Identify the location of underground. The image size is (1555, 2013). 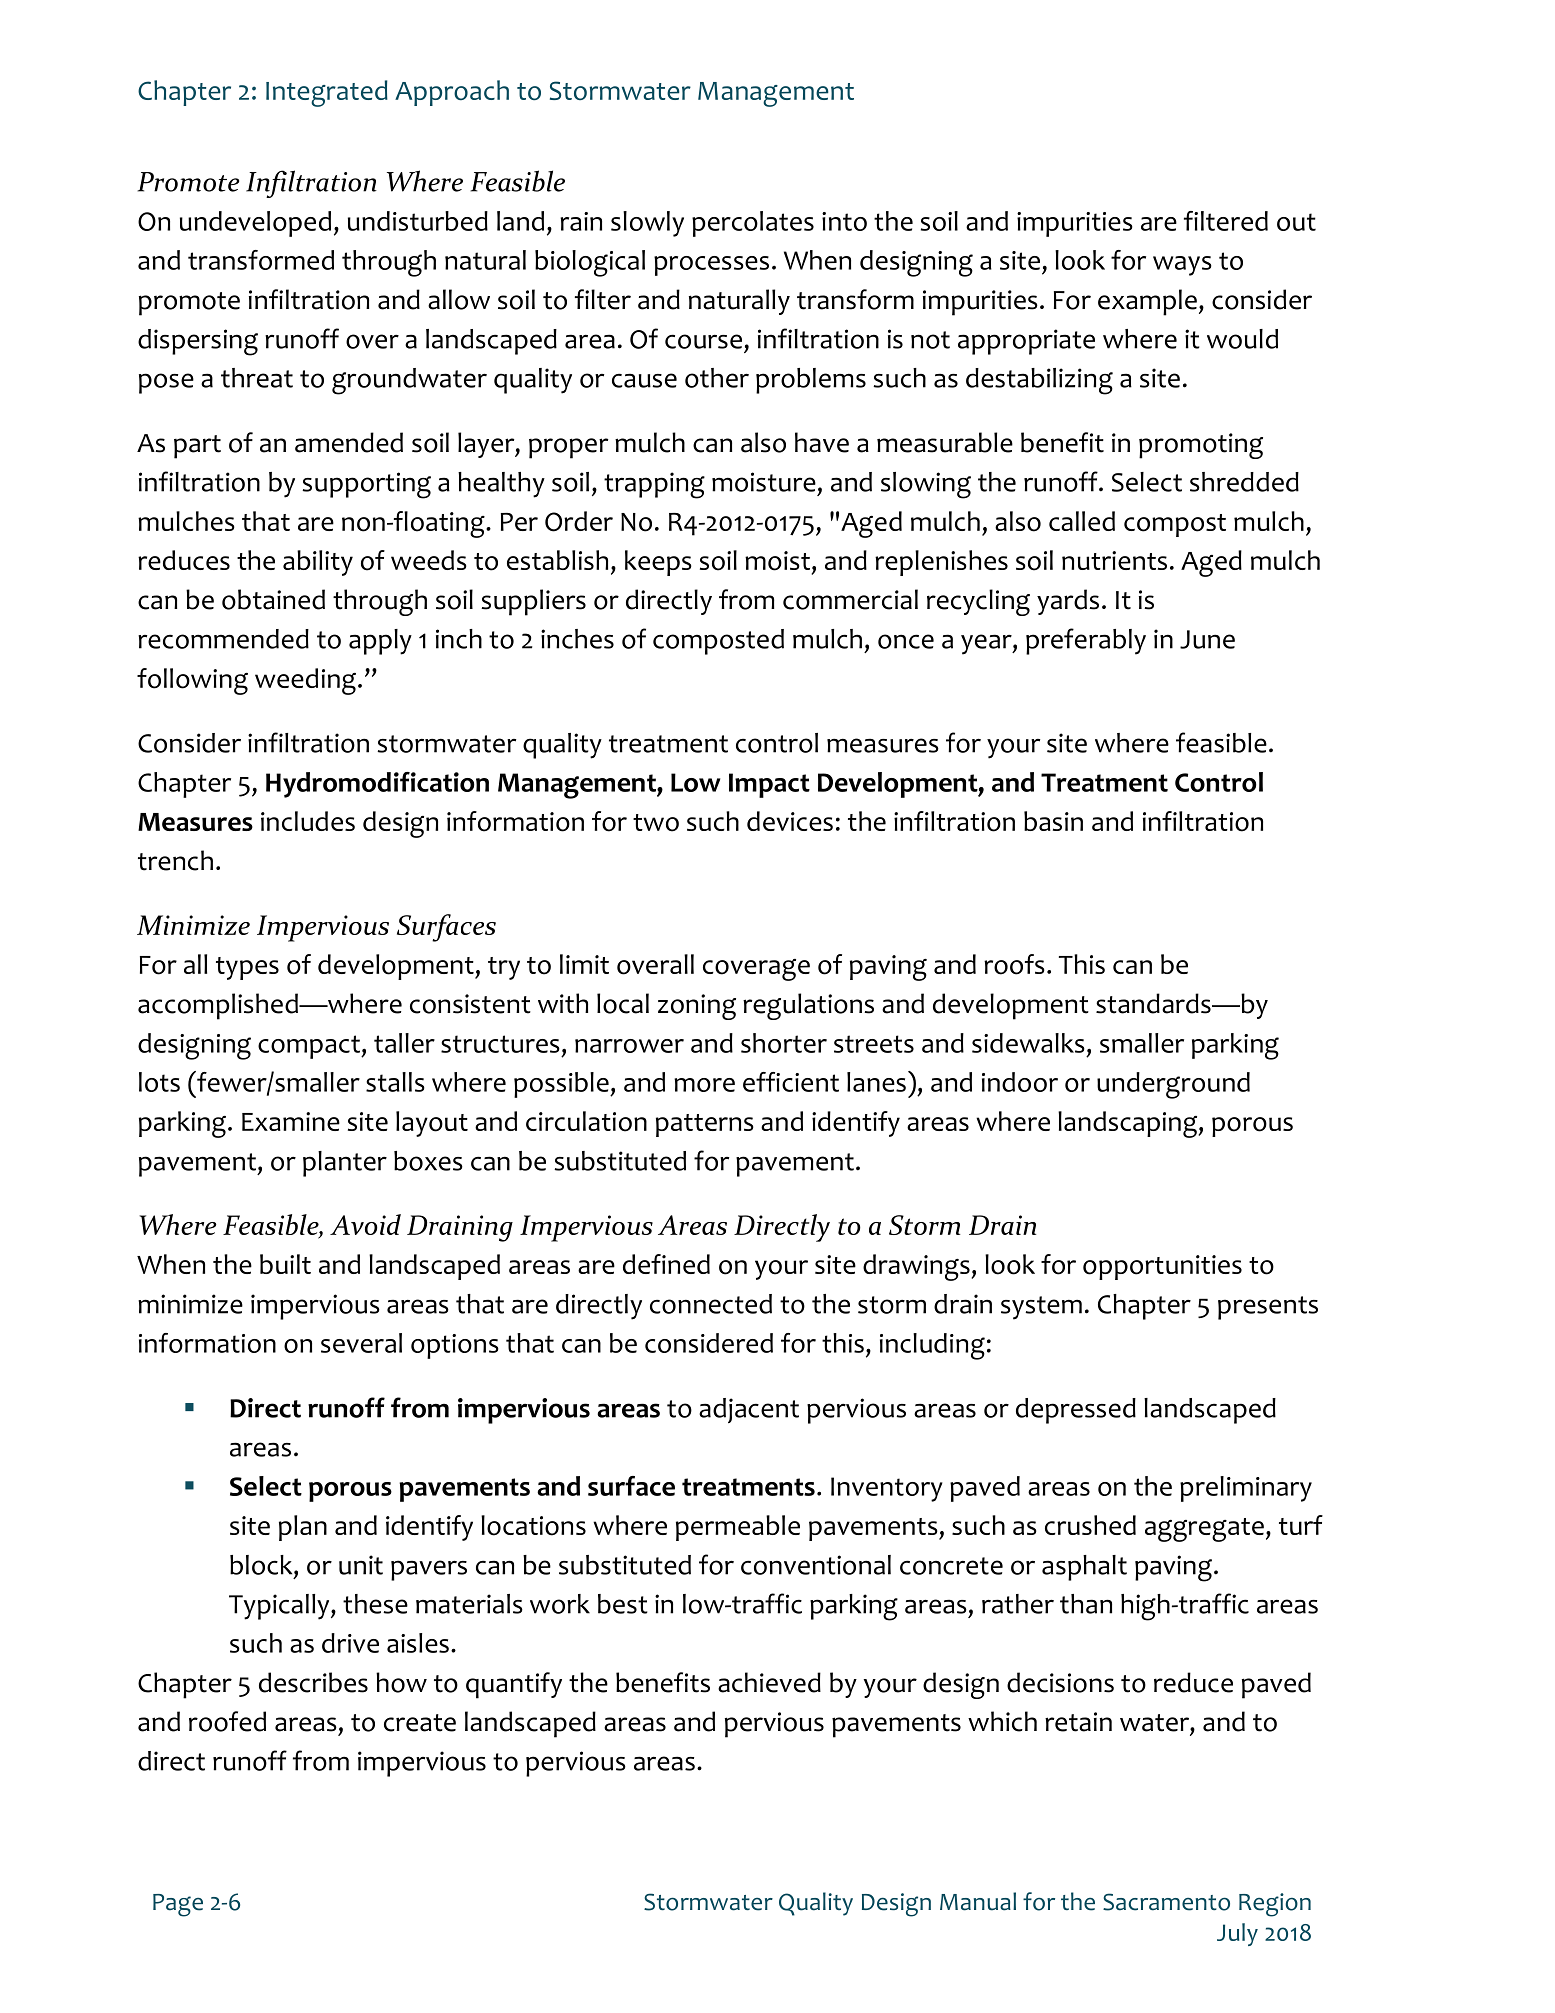
(1173, 1085).
